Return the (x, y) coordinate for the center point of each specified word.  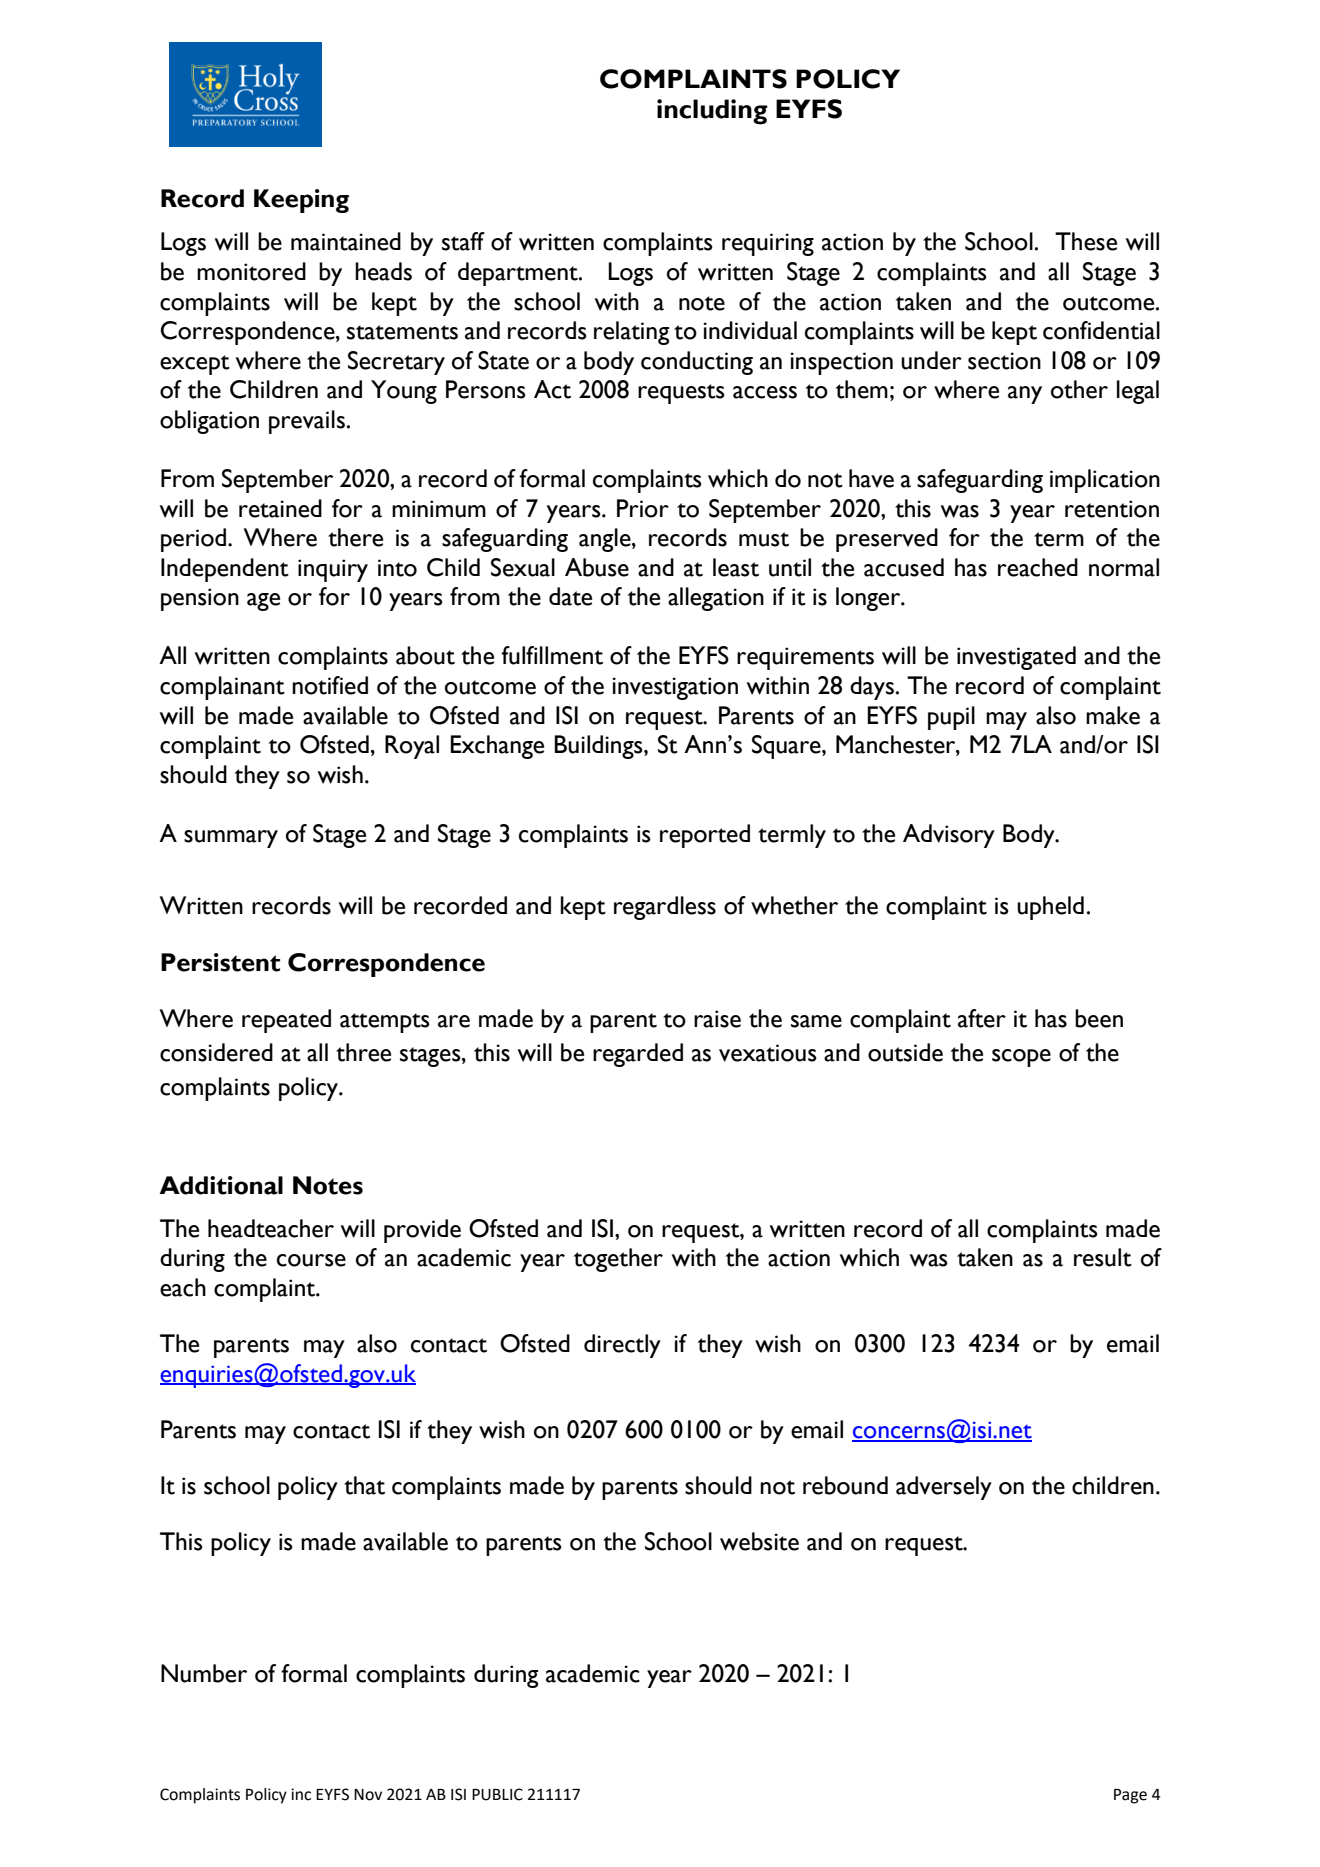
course (311, 1260)
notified (330, 685)
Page (1130, 1796)
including (712, 112)
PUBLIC (497, 1794)
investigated (1016, 658)
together (618, 1260)
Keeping (301, 201)
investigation (675, 688)
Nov (368, 1795)
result (1103, 1257)
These (1086, 241)
